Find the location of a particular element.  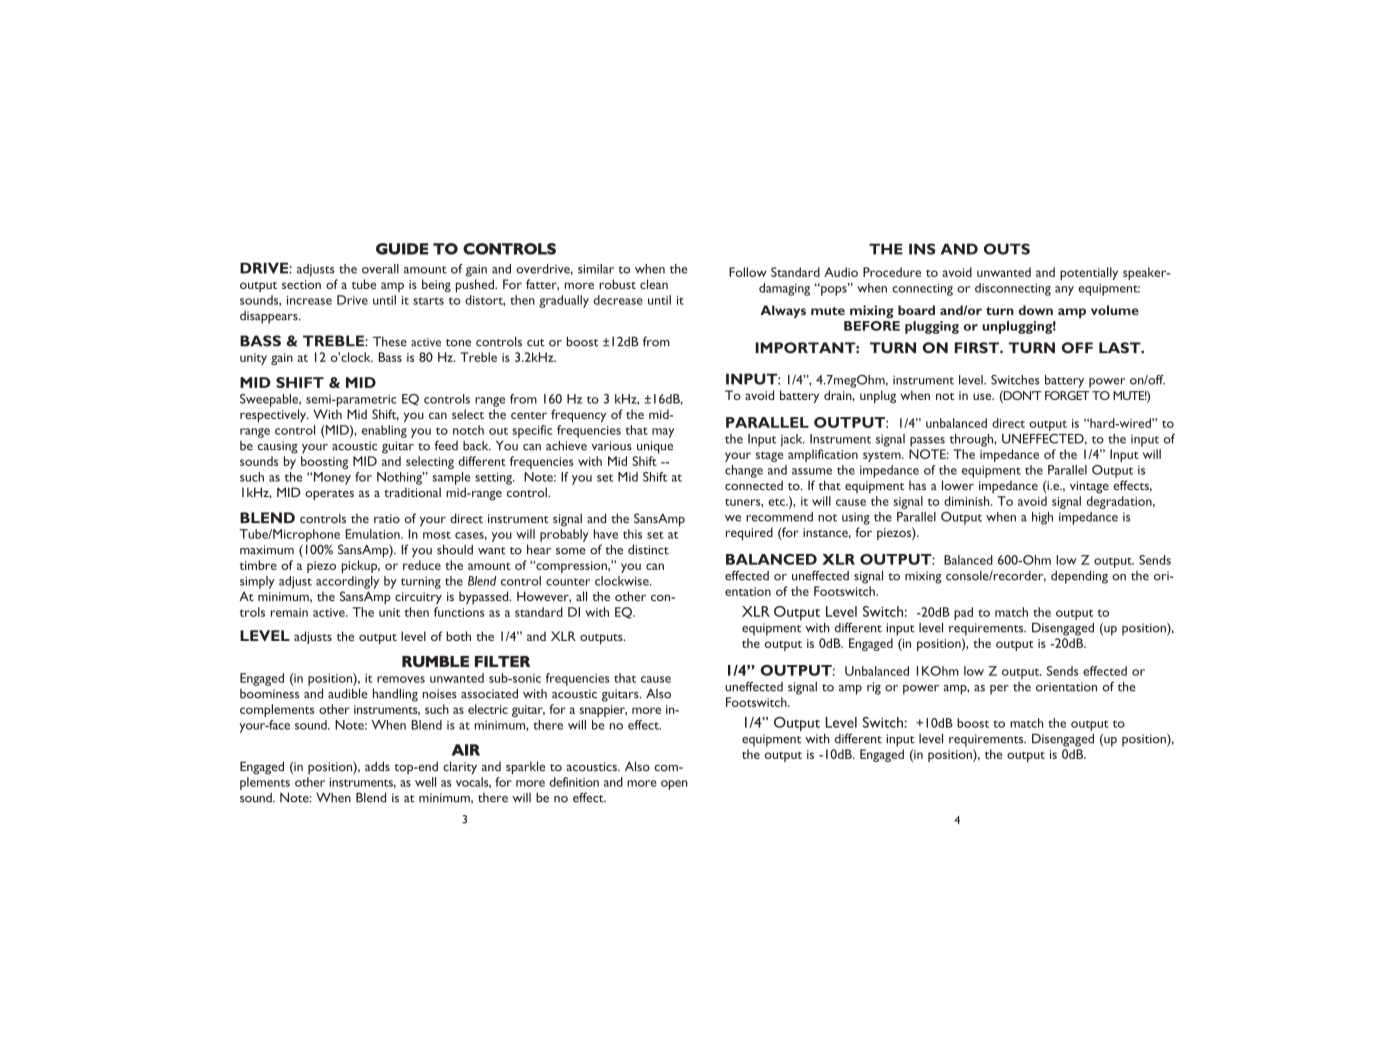

adds is located at coordinates (377, 766).
